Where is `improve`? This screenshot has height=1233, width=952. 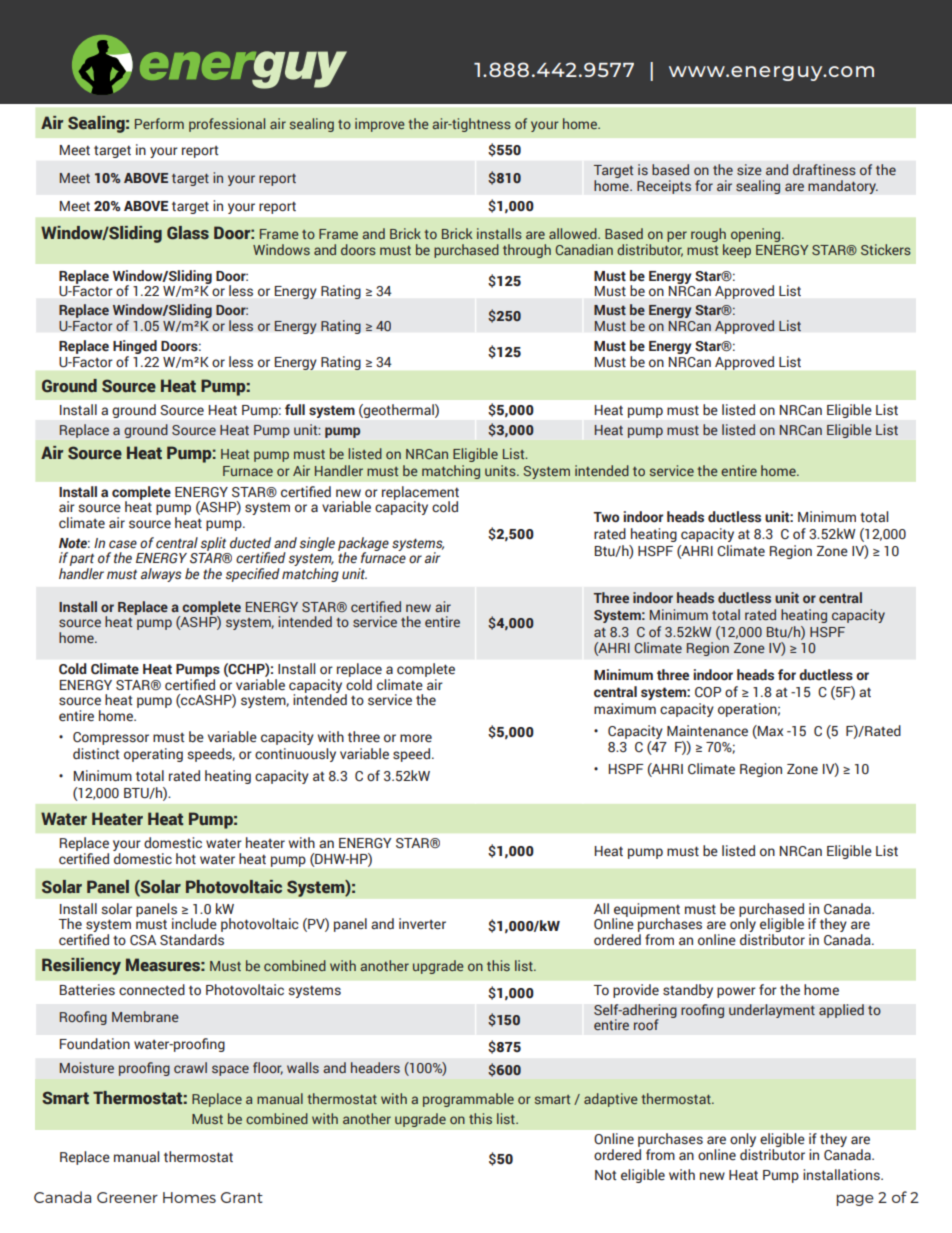 improve is located at coordinates (380, 125).
